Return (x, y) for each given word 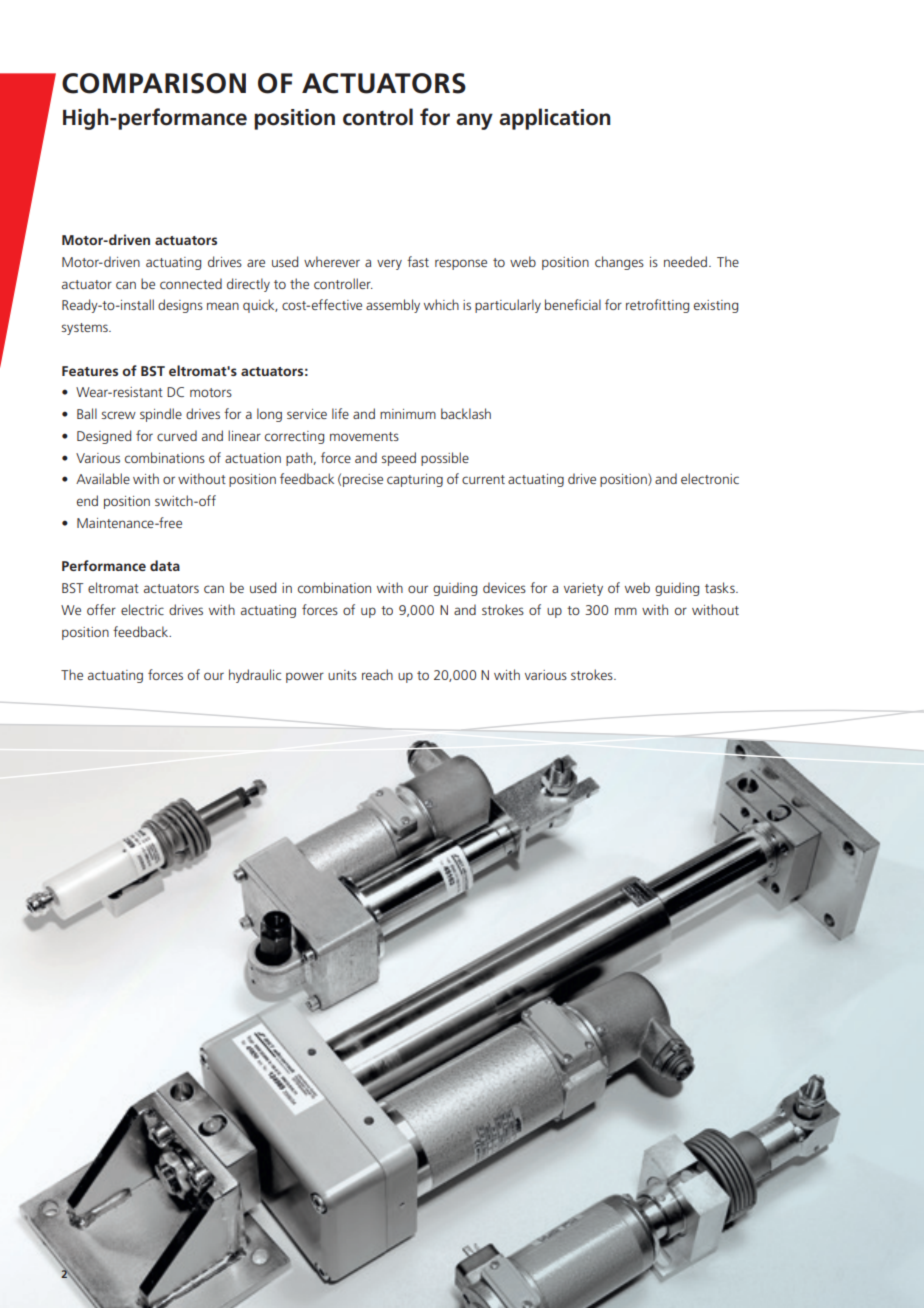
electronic (710, 478)
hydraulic (255, 676)
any (474, 121)
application (555, 119)
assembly (393, 306)
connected (191, 283)
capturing (415, 480)
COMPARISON (154, 83)
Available (103, 478)
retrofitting (657, 306)
